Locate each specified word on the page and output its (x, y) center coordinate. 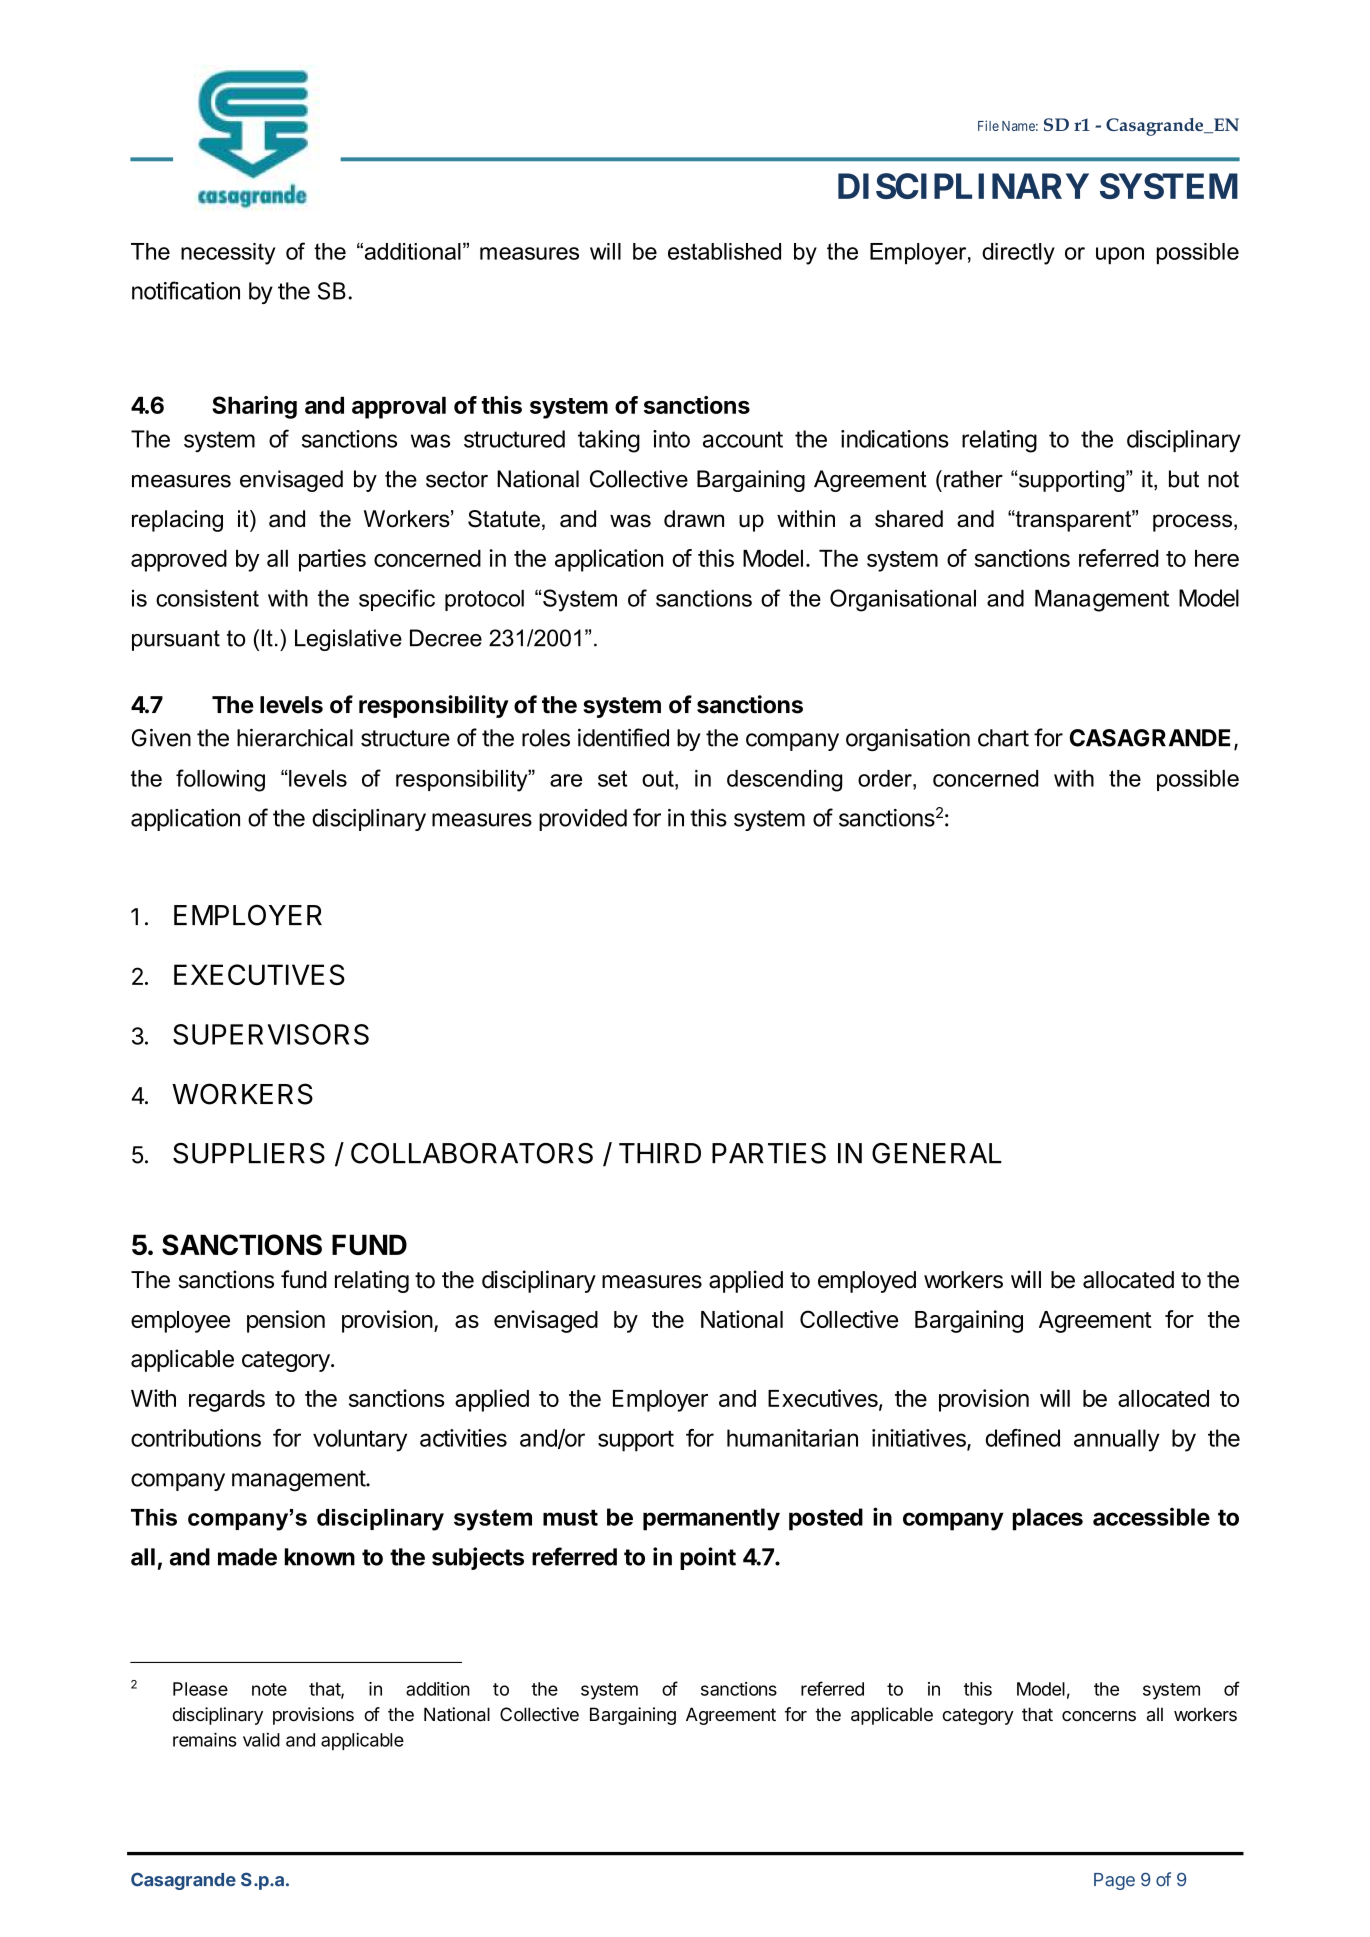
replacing (177, 521)
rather (973, 479)
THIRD (660, 1153)
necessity (228, 254)
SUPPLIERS (249, 1153)
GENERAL (937, 1153)
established (724, 251)
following (220, 780)
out (659, 778)
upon (1120, 255)
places (1048, 1519)
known (320, 1557)
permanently (711, 1519)
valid (261, 1740)
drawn (694, 519)
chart (1003, 738)
